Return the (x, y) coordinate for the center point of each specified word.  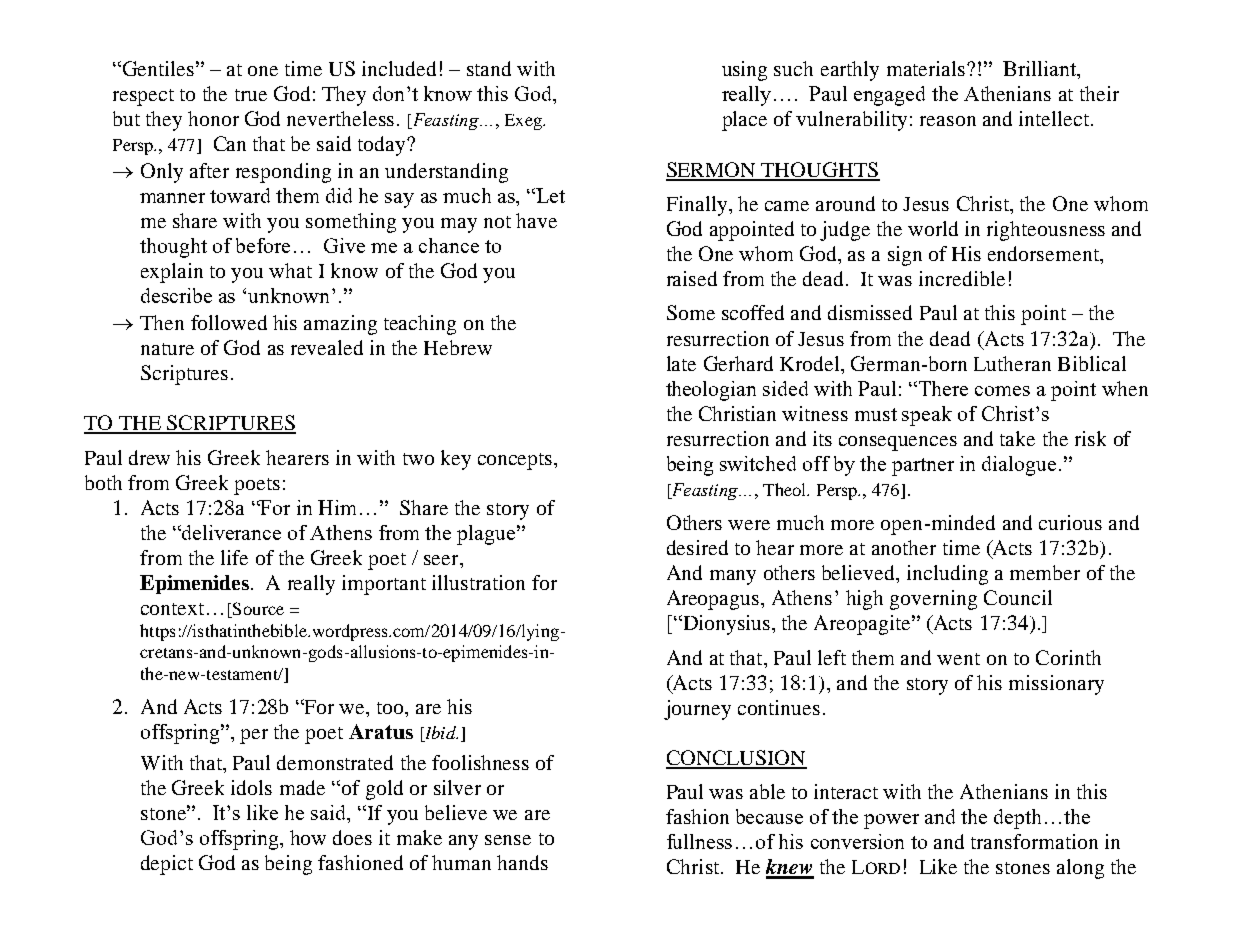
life (234, 557)
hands (522, 862)
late (681, 363)
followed (229, 322)
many (733, 577)
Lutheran (1012, 363)
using (744, 71)
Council (1018, 597)
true (251, 95)
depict (167, 865)
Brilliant (1041, 70)
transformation (1034, 841)
